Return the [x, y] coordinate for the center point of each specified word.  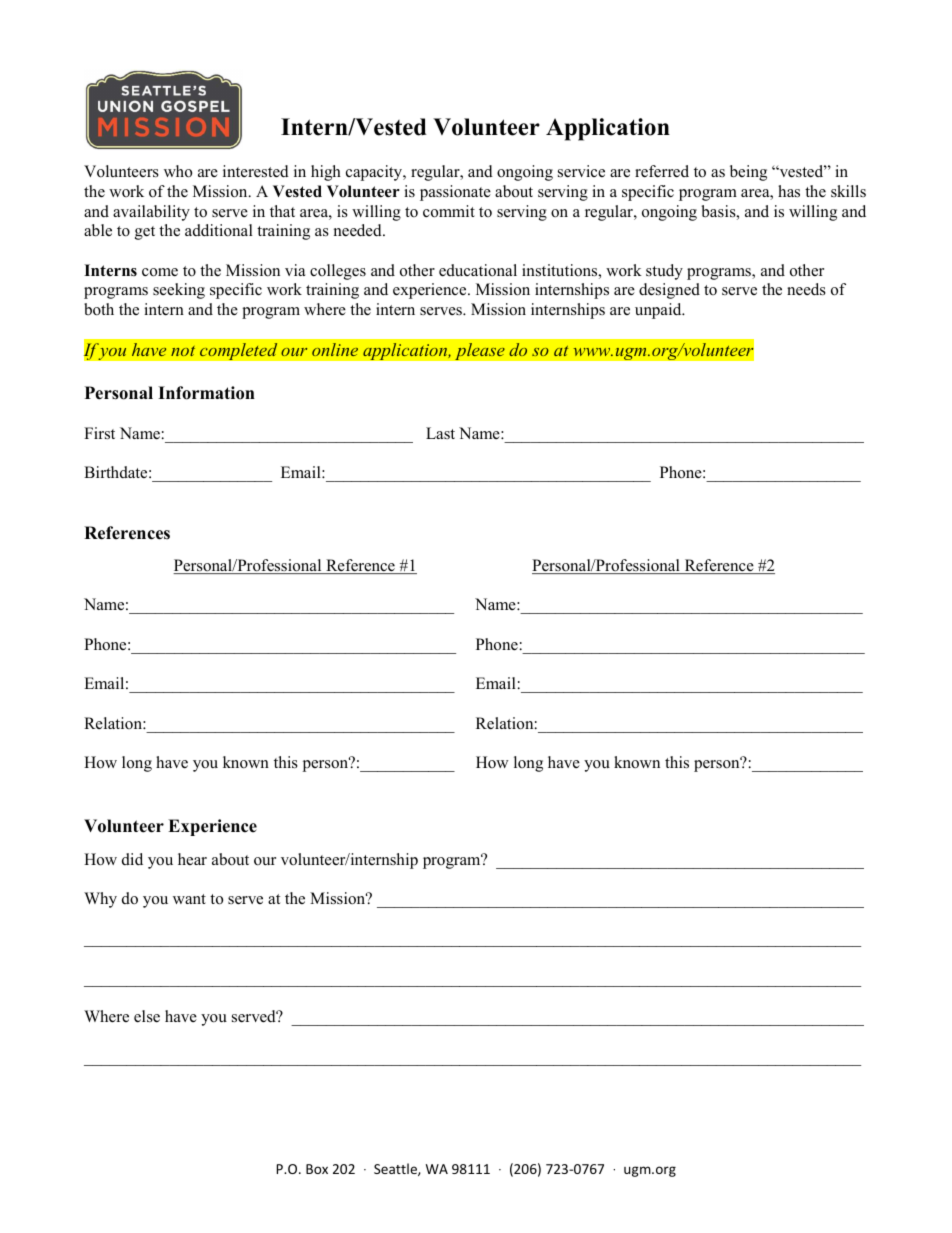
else [147, 1016]
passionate [455, 193]
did [132, 859]
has [789, 191]
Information [206, 393]
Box [317, 1169]
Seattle [396, 1169]
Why [100, 900]
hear [192, 859]
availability [151, 213]
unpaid [659, 311]
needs [806, 289]
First [99, 433]
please [480, 351]
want [189, 899]
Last [440, 433]
